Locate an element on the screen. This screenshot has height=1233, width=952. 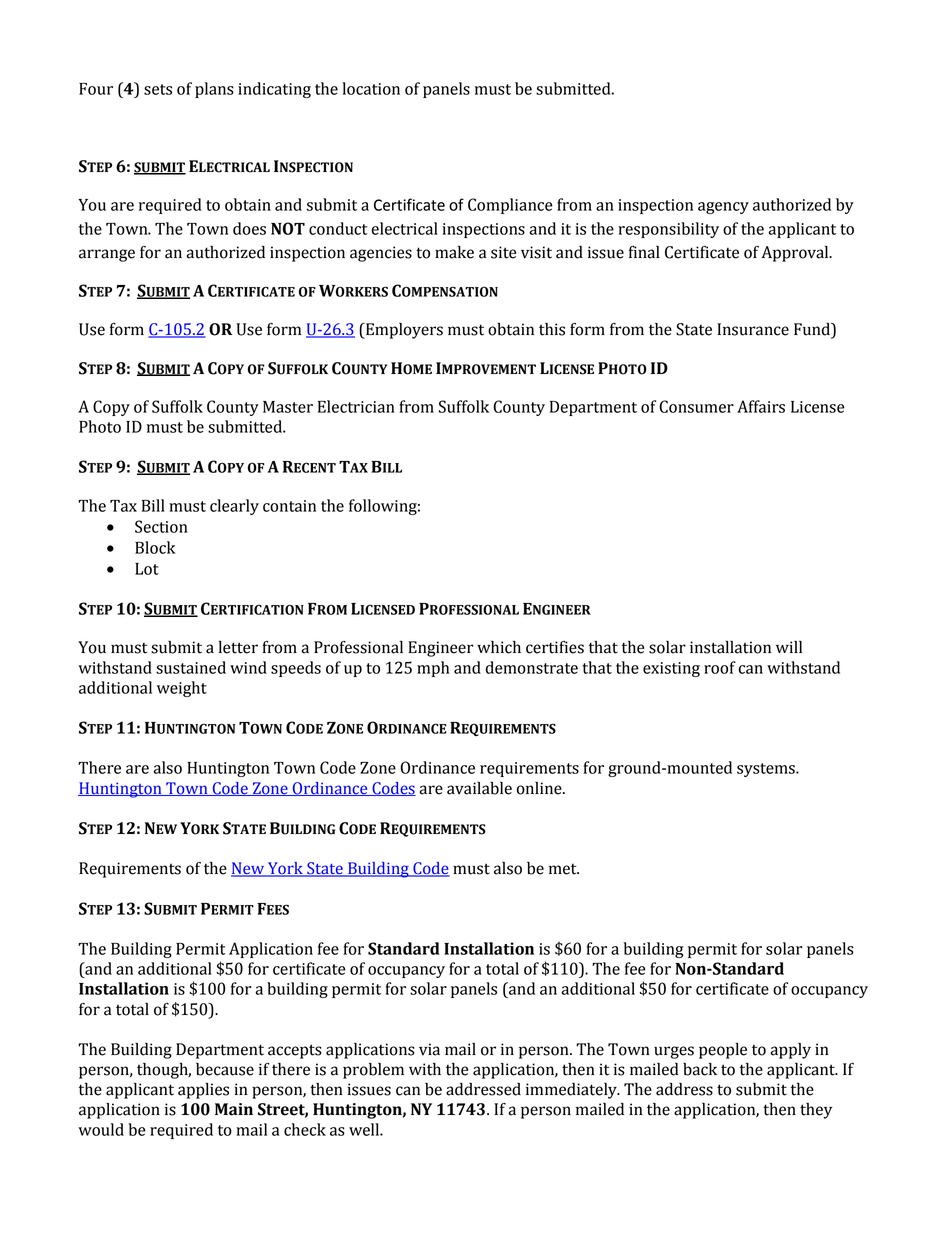
Insurance is located at coordinates (753, 329).
